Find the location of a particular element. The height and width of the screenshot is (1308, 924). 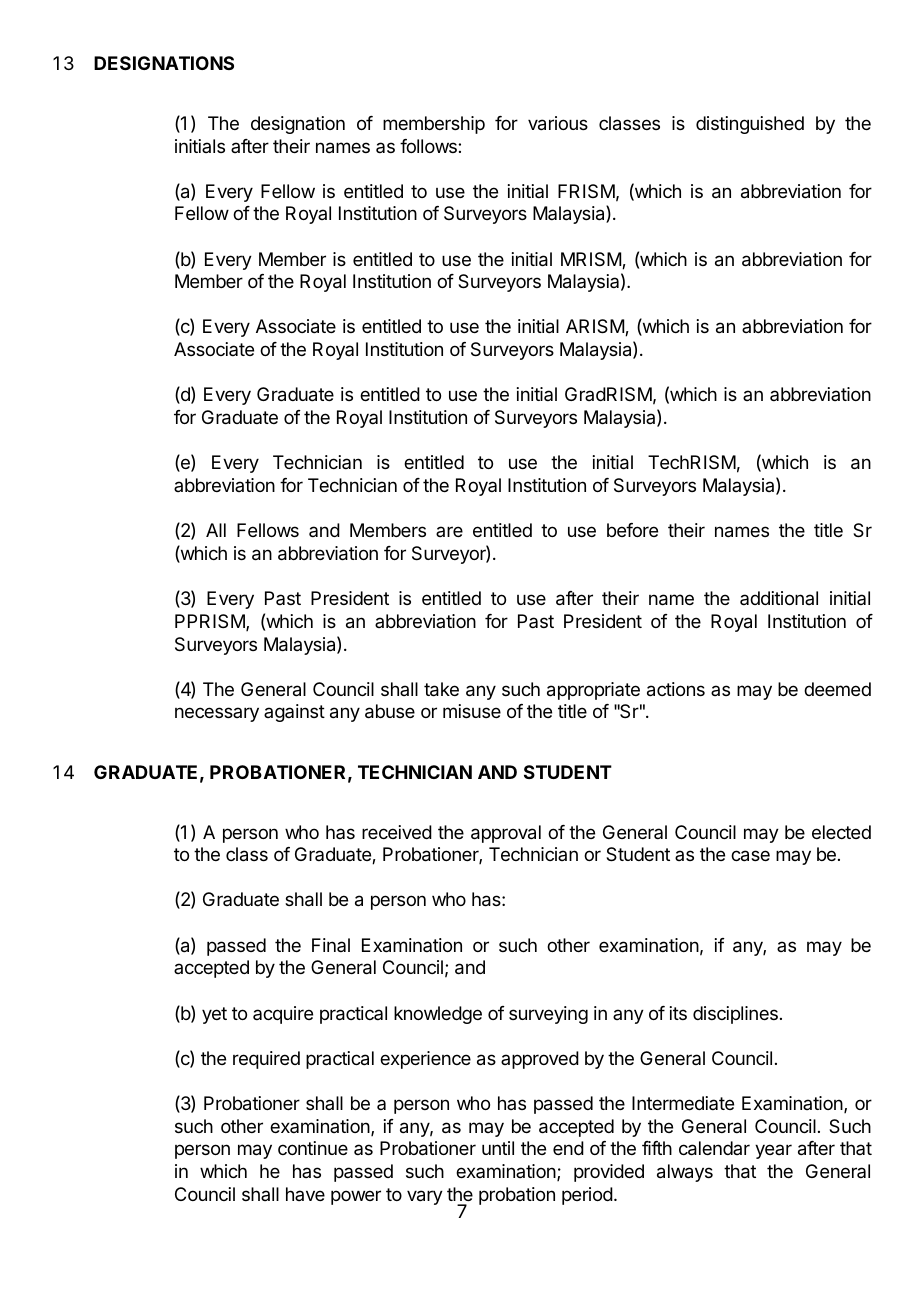

before is located at coordinates (632, 530).
